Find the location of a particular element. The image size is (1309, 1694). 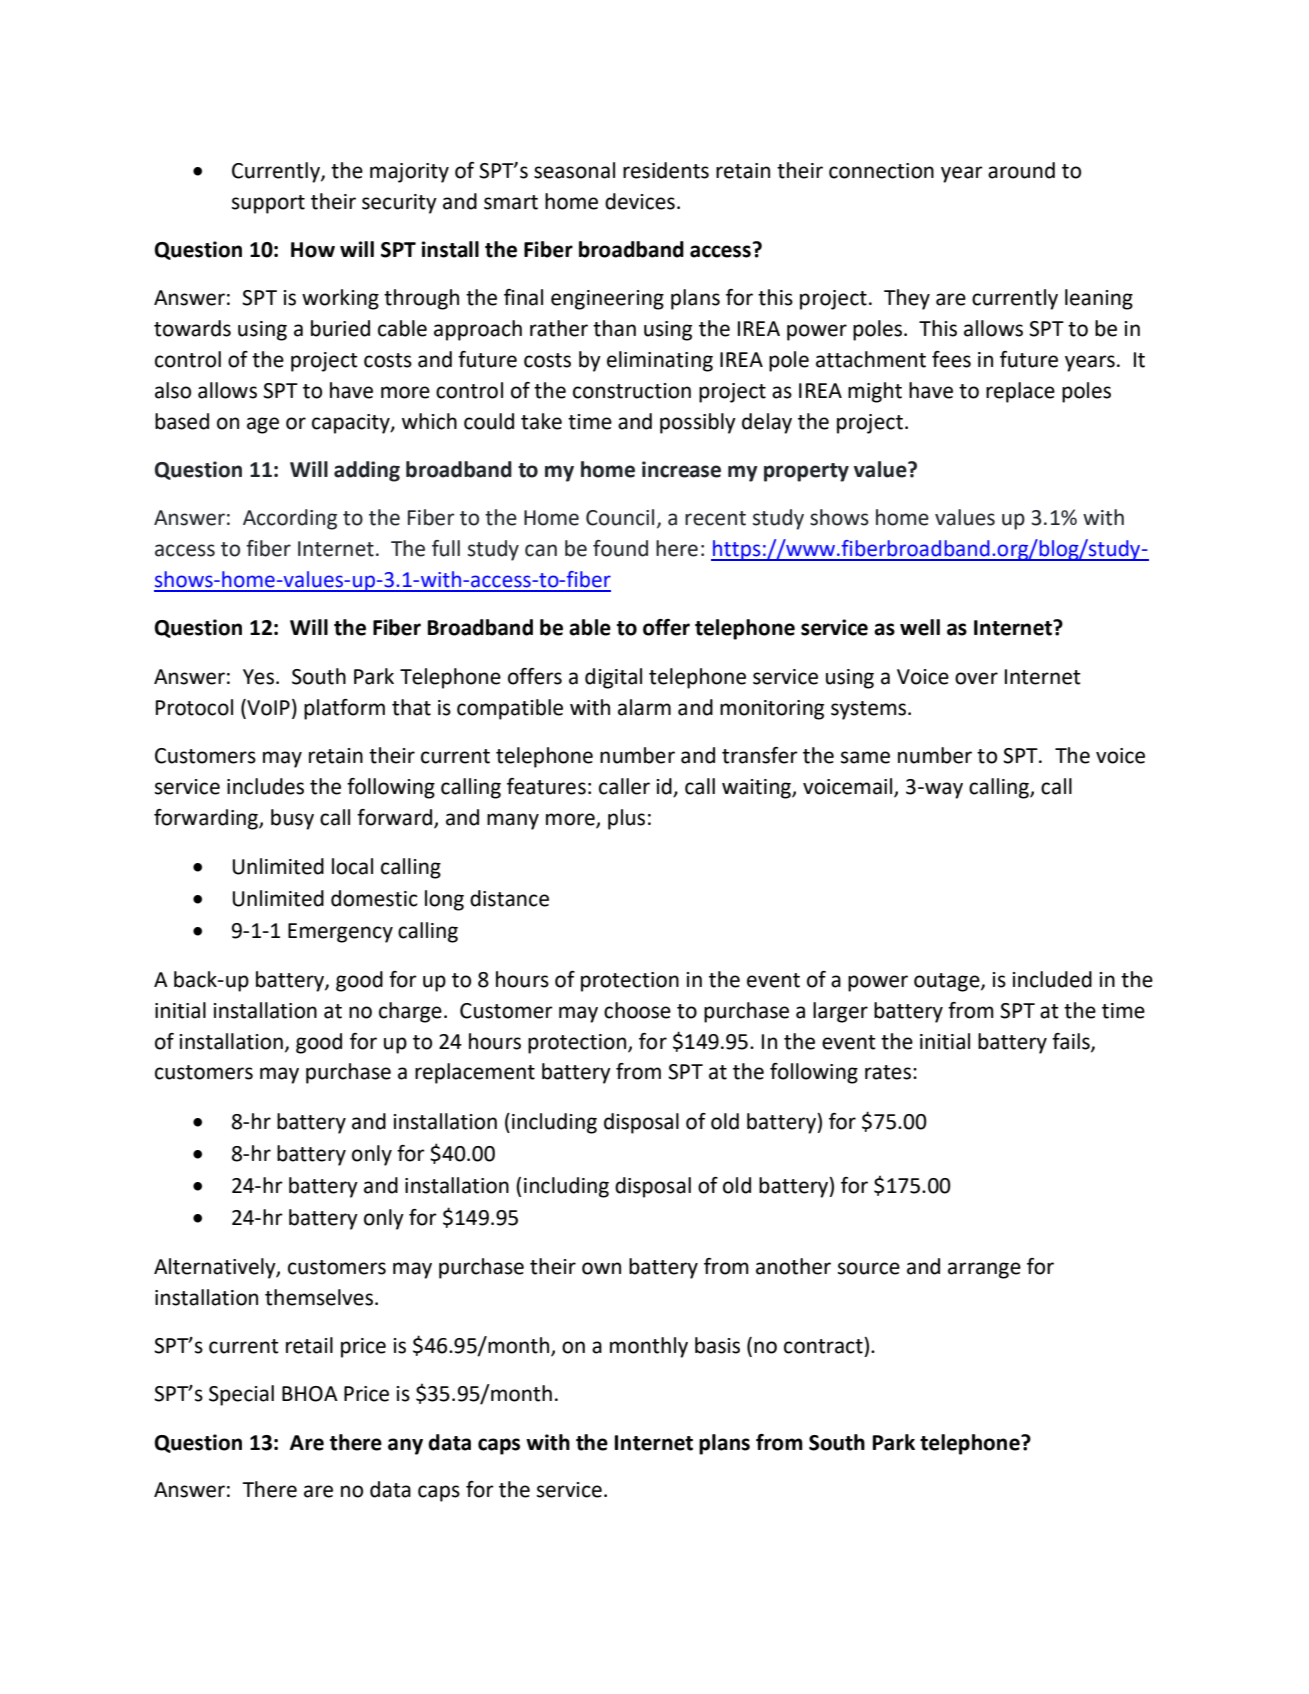

devices is located at coordinates (640, 201).
